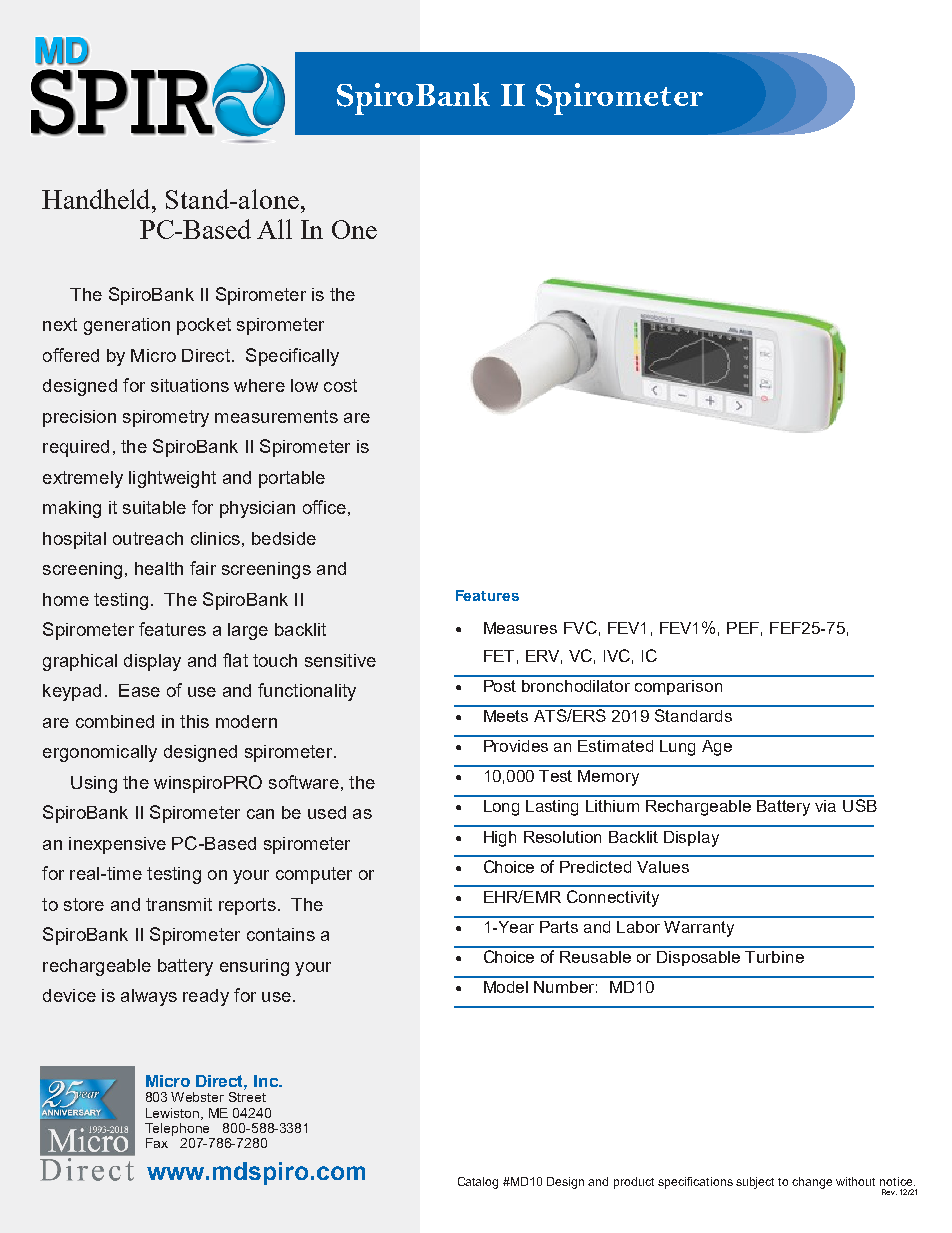 Image resolution: width=952 pixels, height=1233 pixels. Describe the element at coordinates (148, 538) in the screenshot. I see `outreach` at that location.
